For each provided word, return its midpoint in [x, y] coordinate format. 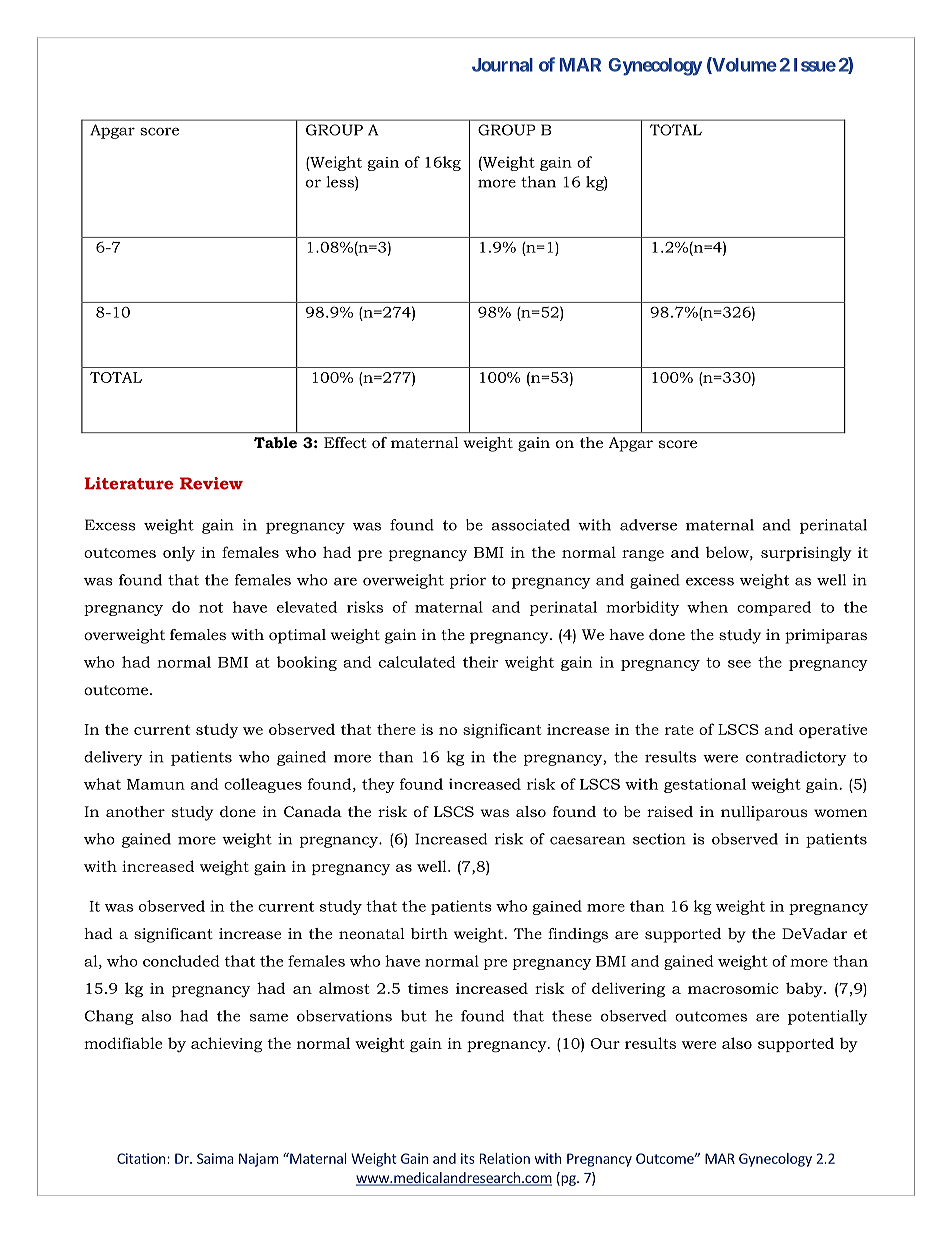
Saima [215, 1158]
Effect [345, 442]
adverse [648, 525]
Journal [502, 65]
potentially [828, 1017]
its [468, 1158]
